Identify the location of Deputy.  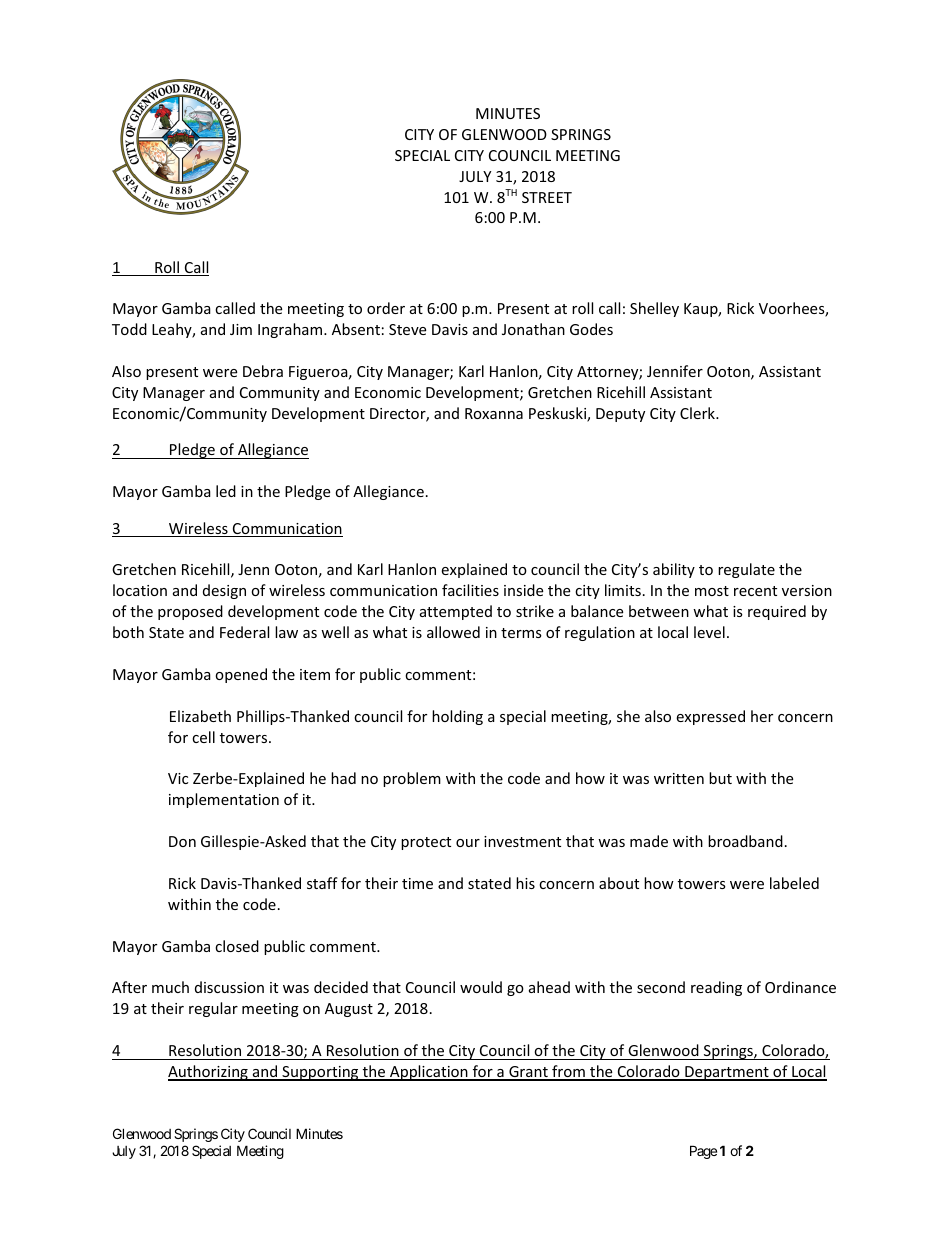
(620, 415).
